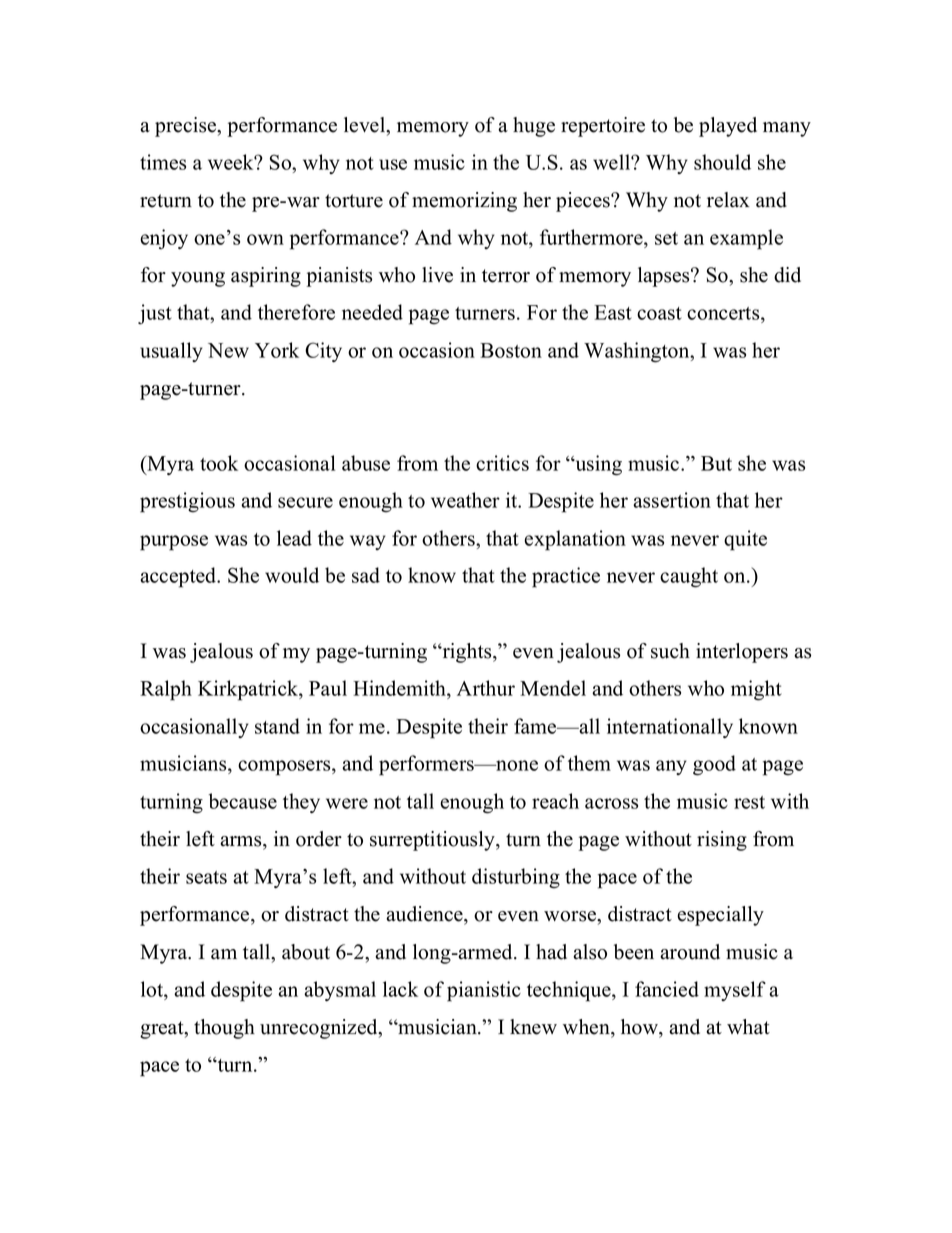  I want to click on Boston, so click(511, 350).
